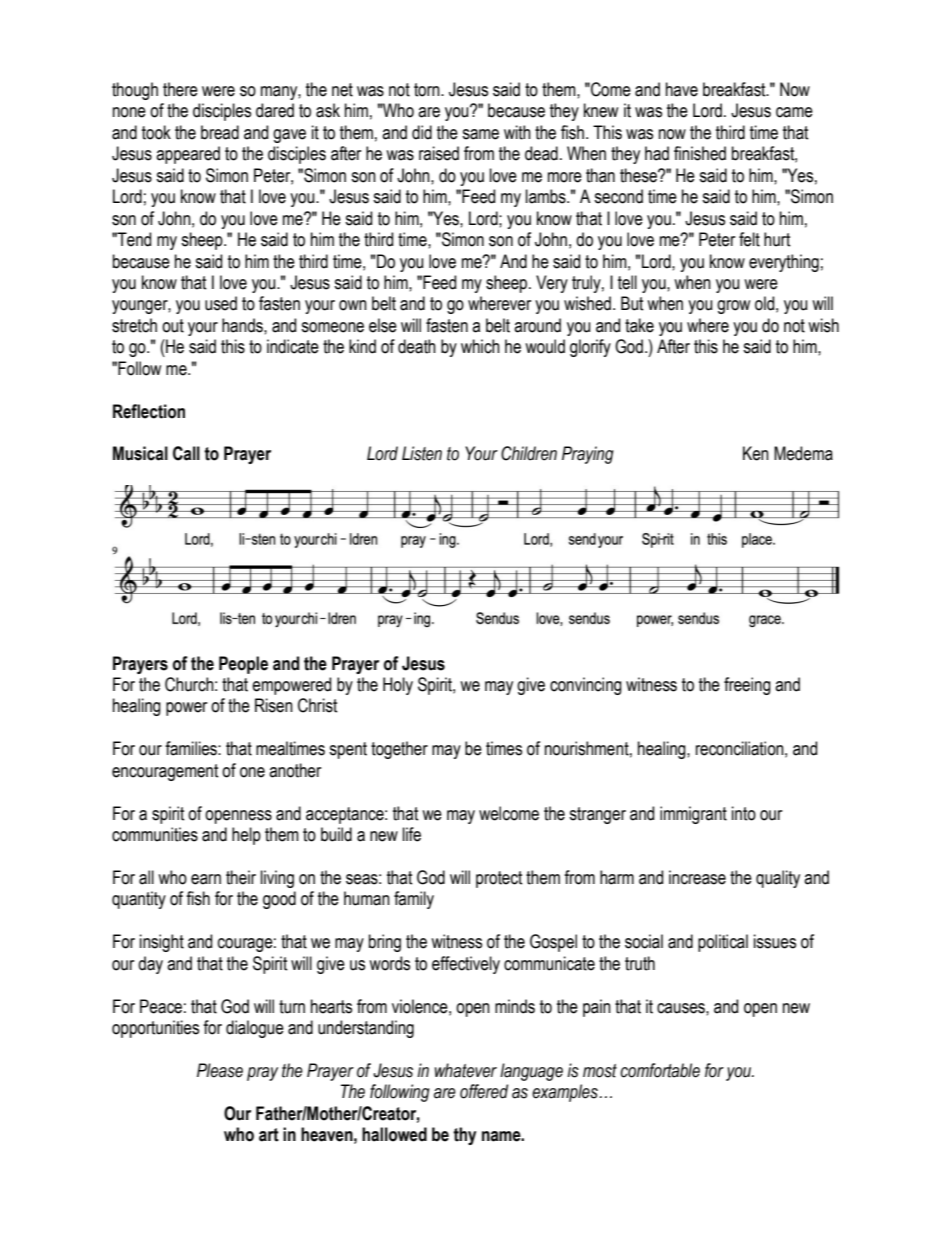 Image resolution: width=952 pixels, height=1233 pixels. I want to click on grow, so click(733, 307).
